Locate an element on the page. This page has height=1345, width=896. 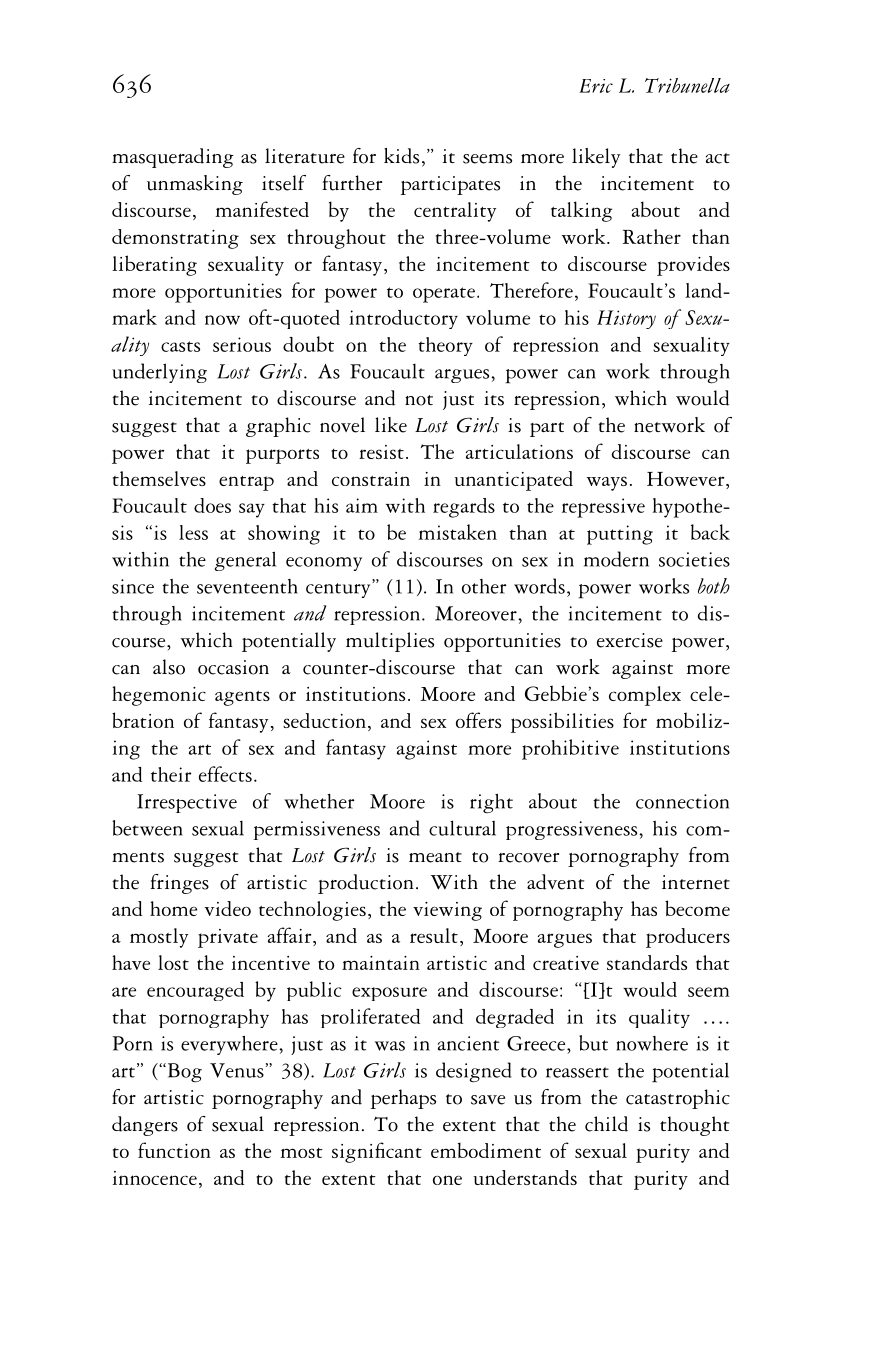
masquerading is located at coordinates (173, 158).
